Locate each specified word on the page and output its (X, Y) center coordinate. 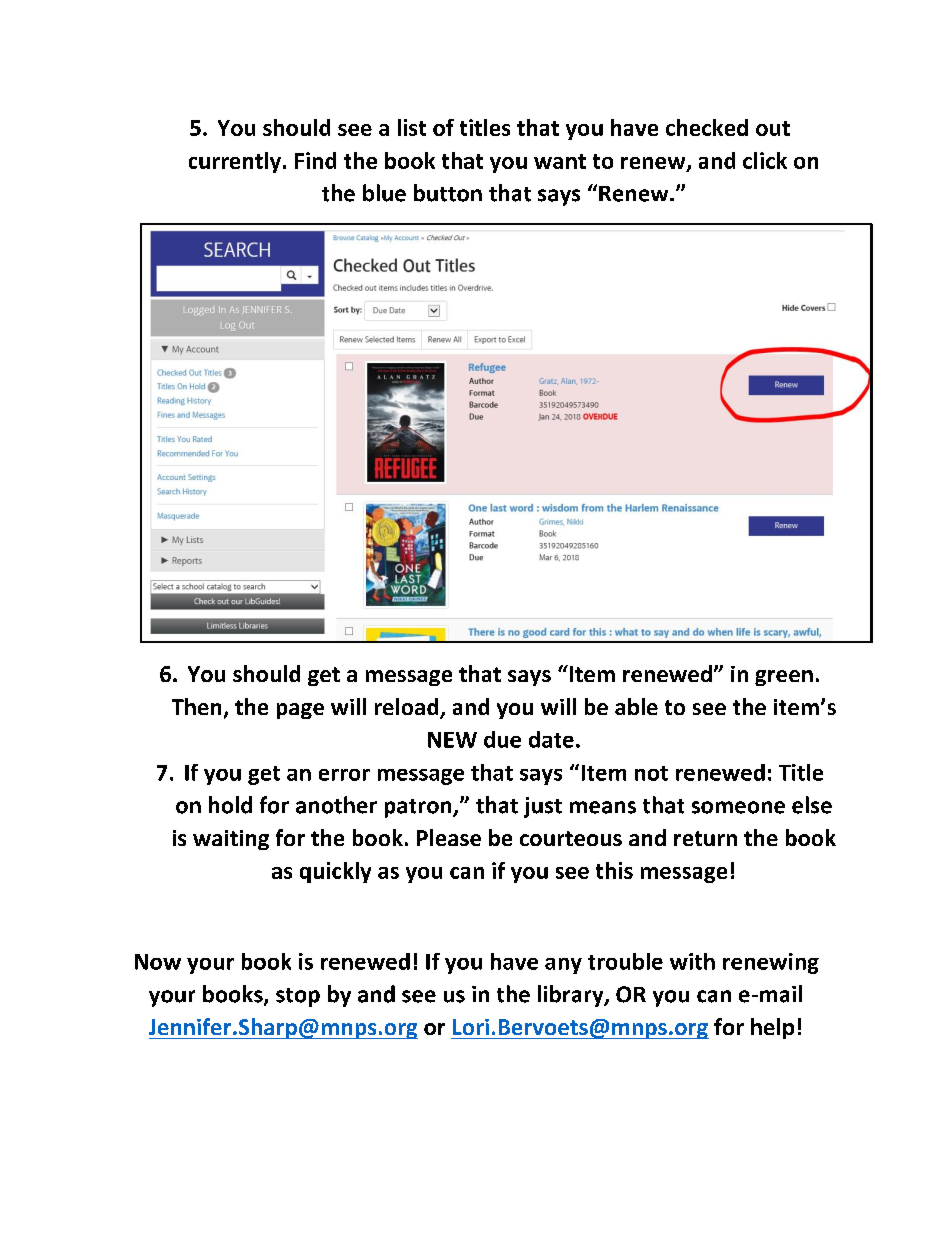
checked (707, 127)
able (636, 706)
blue (384, 193)
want (560, 161)
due (502, 739)
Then (196, 706)
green (784, 678)
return (705, 838)
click (765, 160)
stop (298, 997)
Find (315, 160)
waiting (231, 840)
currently (235, 162)
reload (408, 708)
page (300, 711)
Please (449, 837)
